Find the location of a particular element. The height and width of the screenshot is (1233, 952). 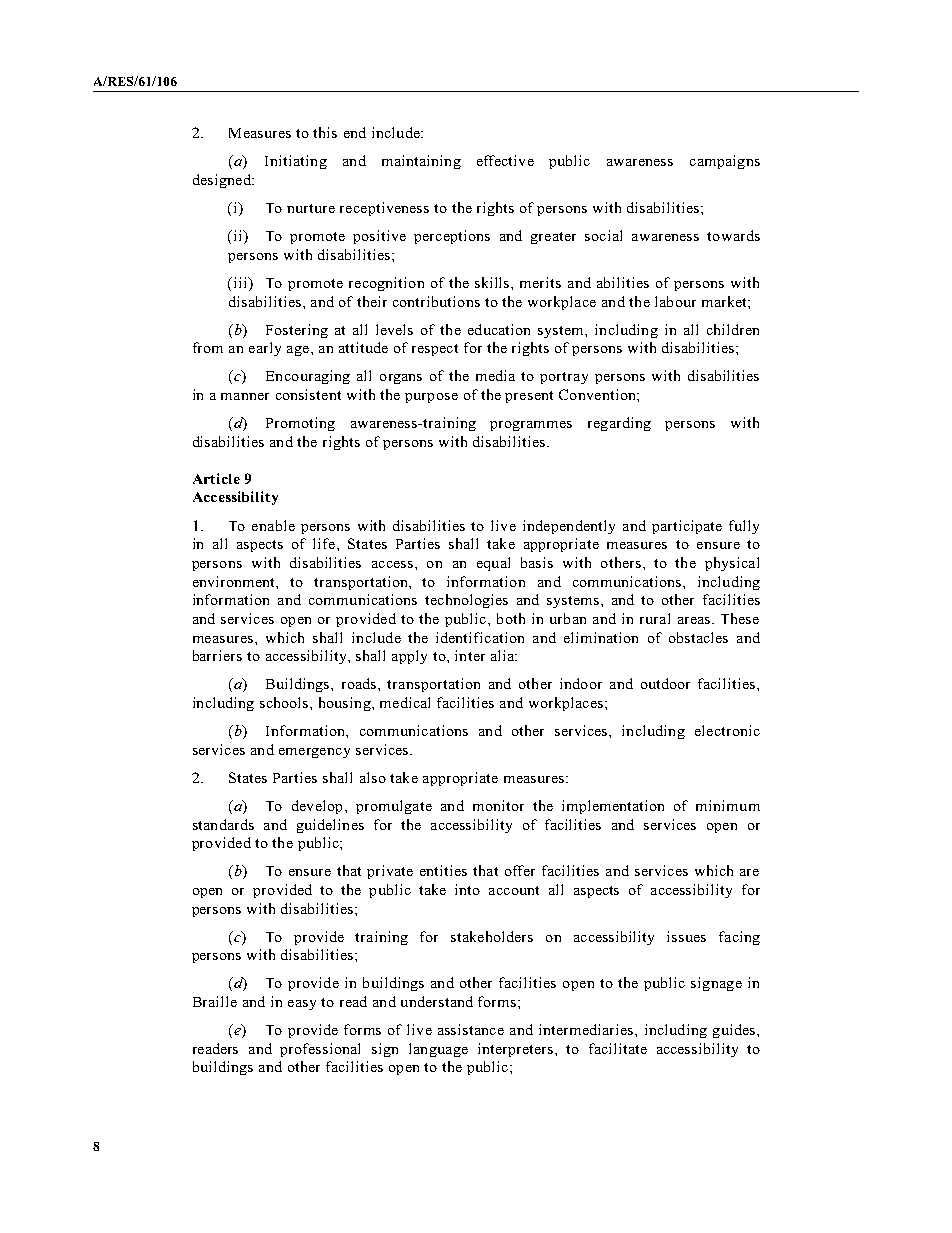

campaigns is located at coordinates (725, 162).
